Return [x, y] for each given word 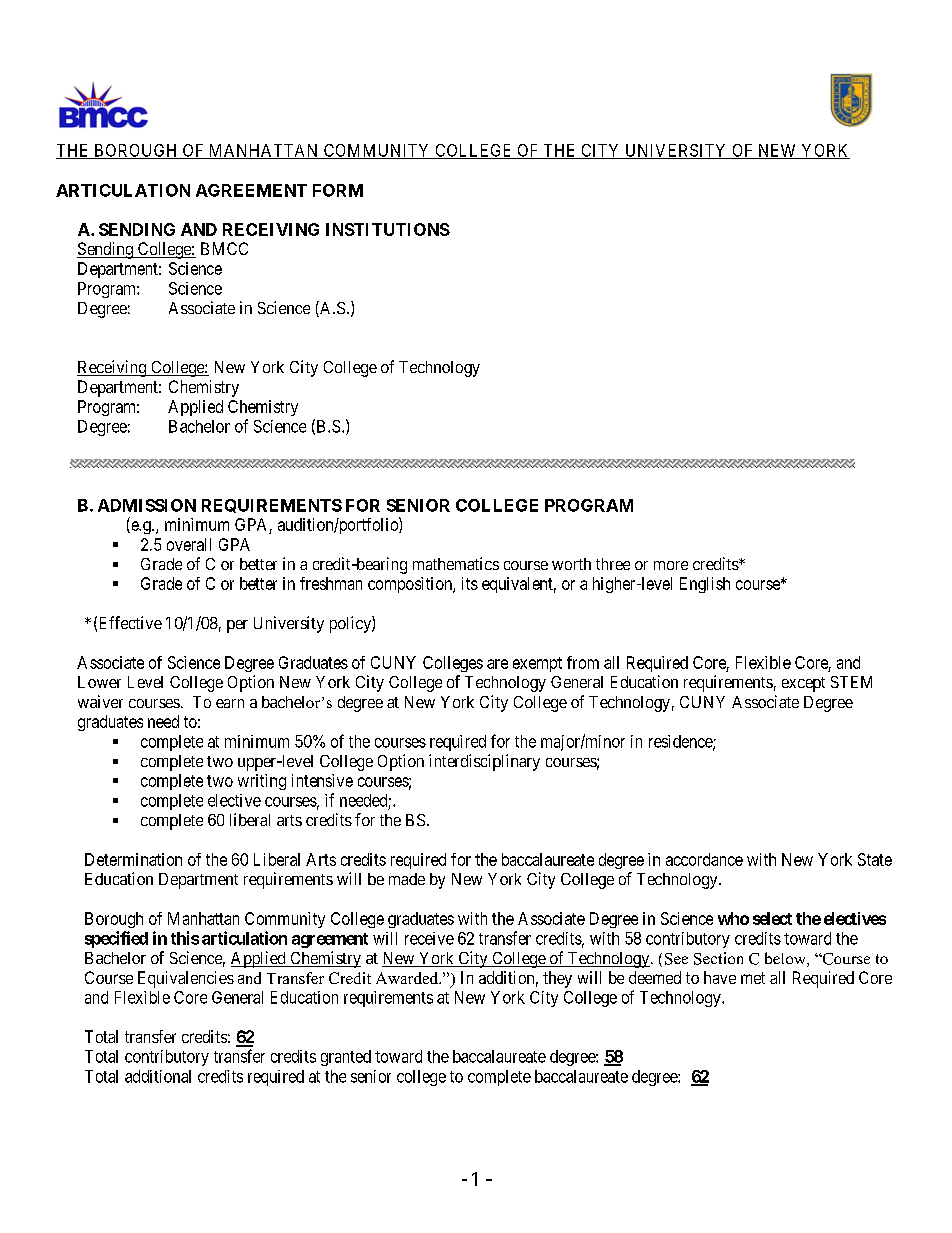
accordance [704, 859]
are [497, 664]
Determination [133, 859]
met [753, 978]
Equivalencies [186, 979]
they [557, 979]
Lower [99, 682]
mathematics [456, 563]
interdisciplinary [484, 762]
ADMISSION [147, 505]
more [671, 565]
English [705, 585]
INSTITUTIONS [388, 229]
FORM [338, 190]
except [803, 684]
